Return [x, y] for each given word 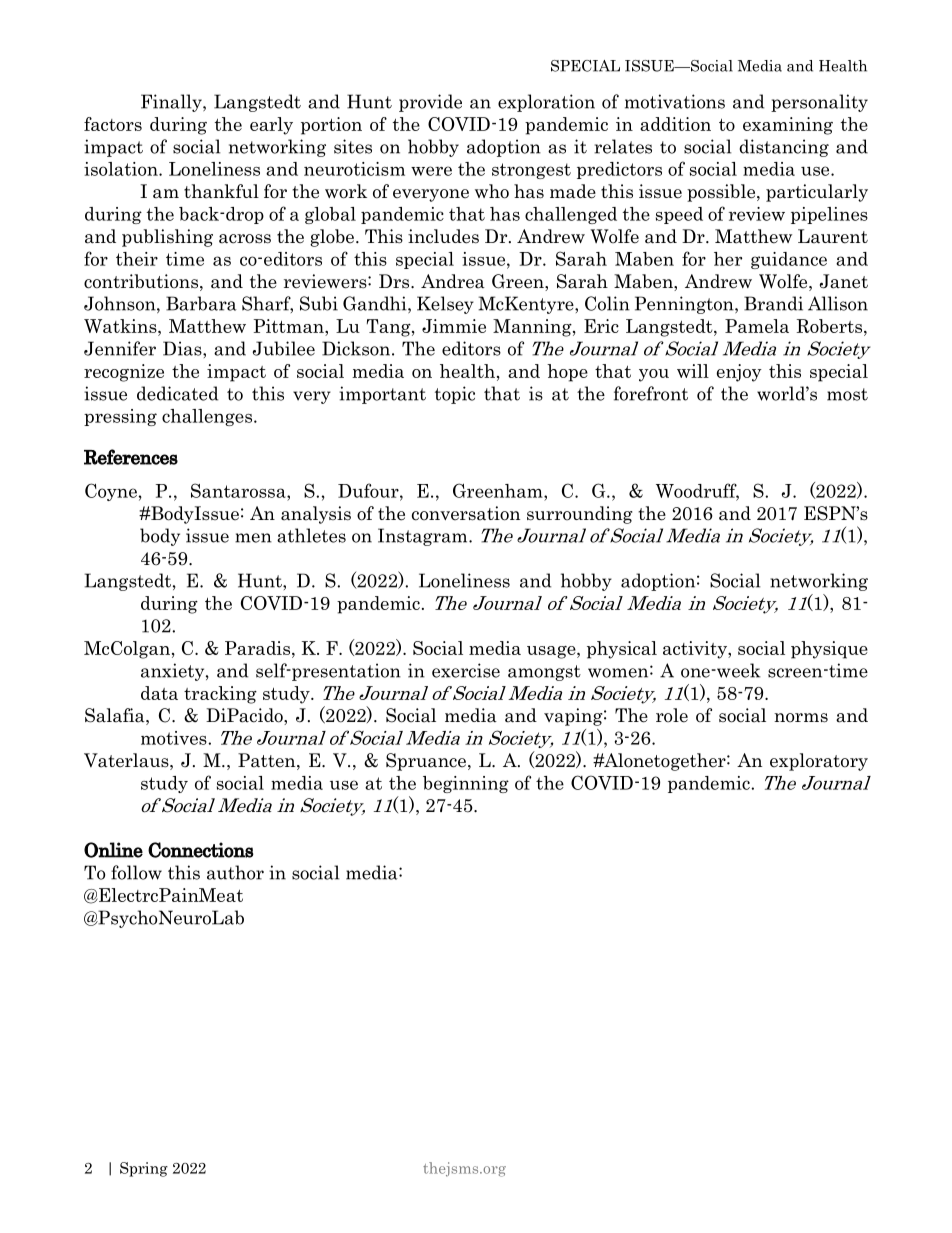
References [131, 457]
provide [430, 103]
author [235, 872]
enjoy [739, 373]
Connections [201, 850]
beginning [466, 784]
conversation [466, 513]
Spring [144, 1169]
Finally [172, 103]
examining [788, 126]
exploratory [819, 762]
